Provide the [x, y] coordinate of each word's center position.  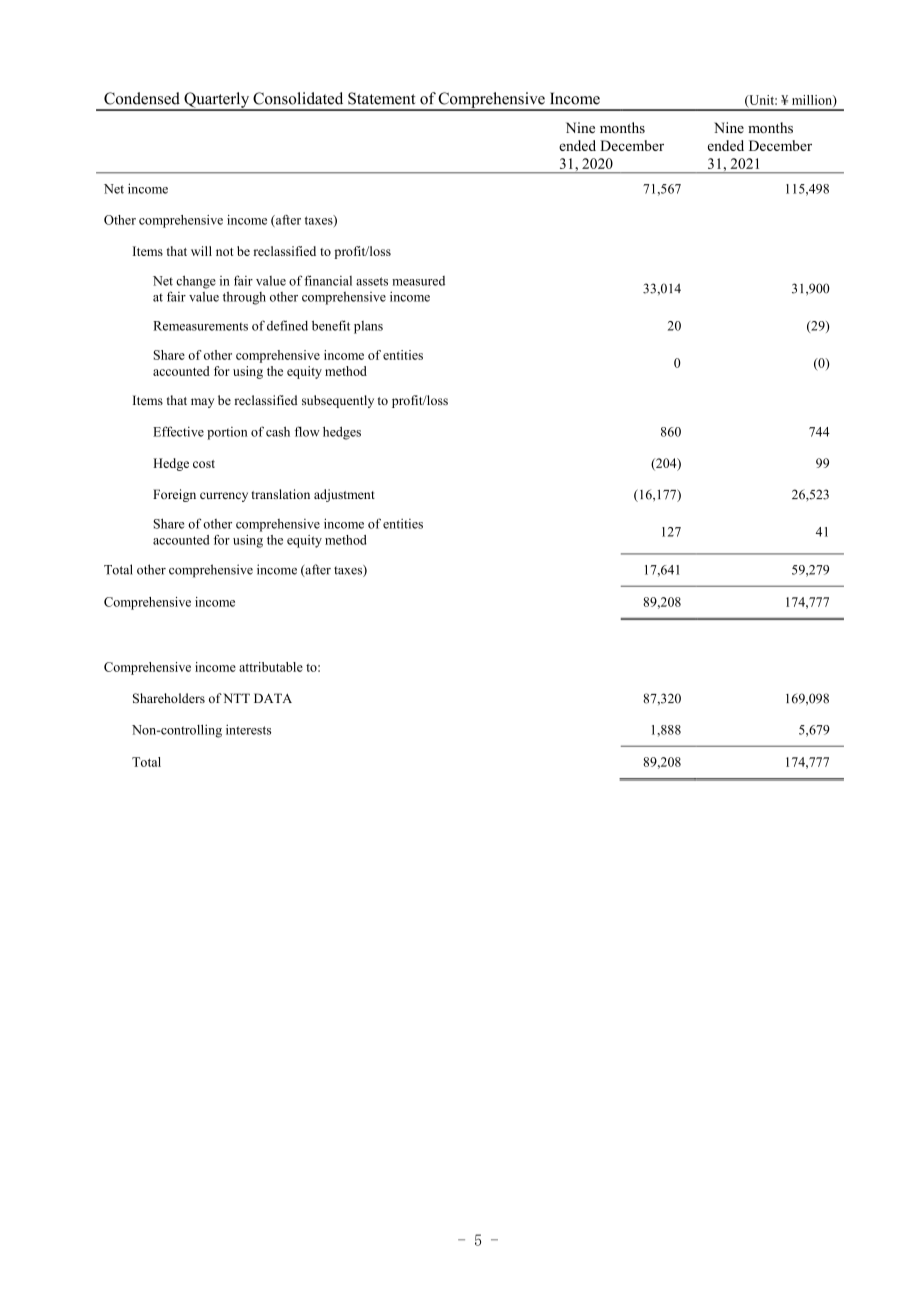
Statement [381, 98]
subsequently [338, 401]
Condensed [142, 98]
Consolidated [298, 98]
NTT [236, 698]
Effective [178, 431]
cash [278, 431]
